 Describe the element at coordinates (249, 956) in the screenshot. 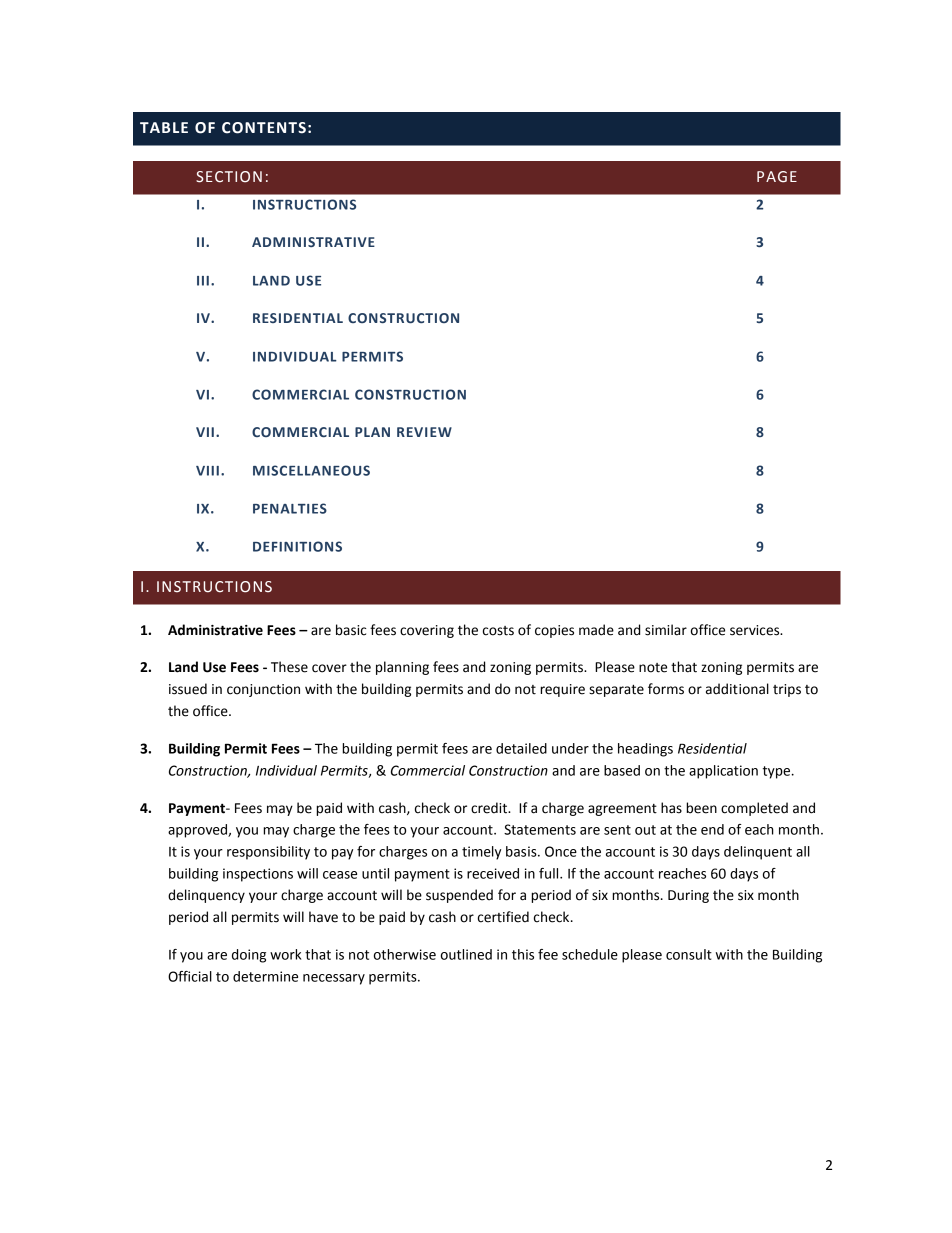

I see `doing` at that location.
